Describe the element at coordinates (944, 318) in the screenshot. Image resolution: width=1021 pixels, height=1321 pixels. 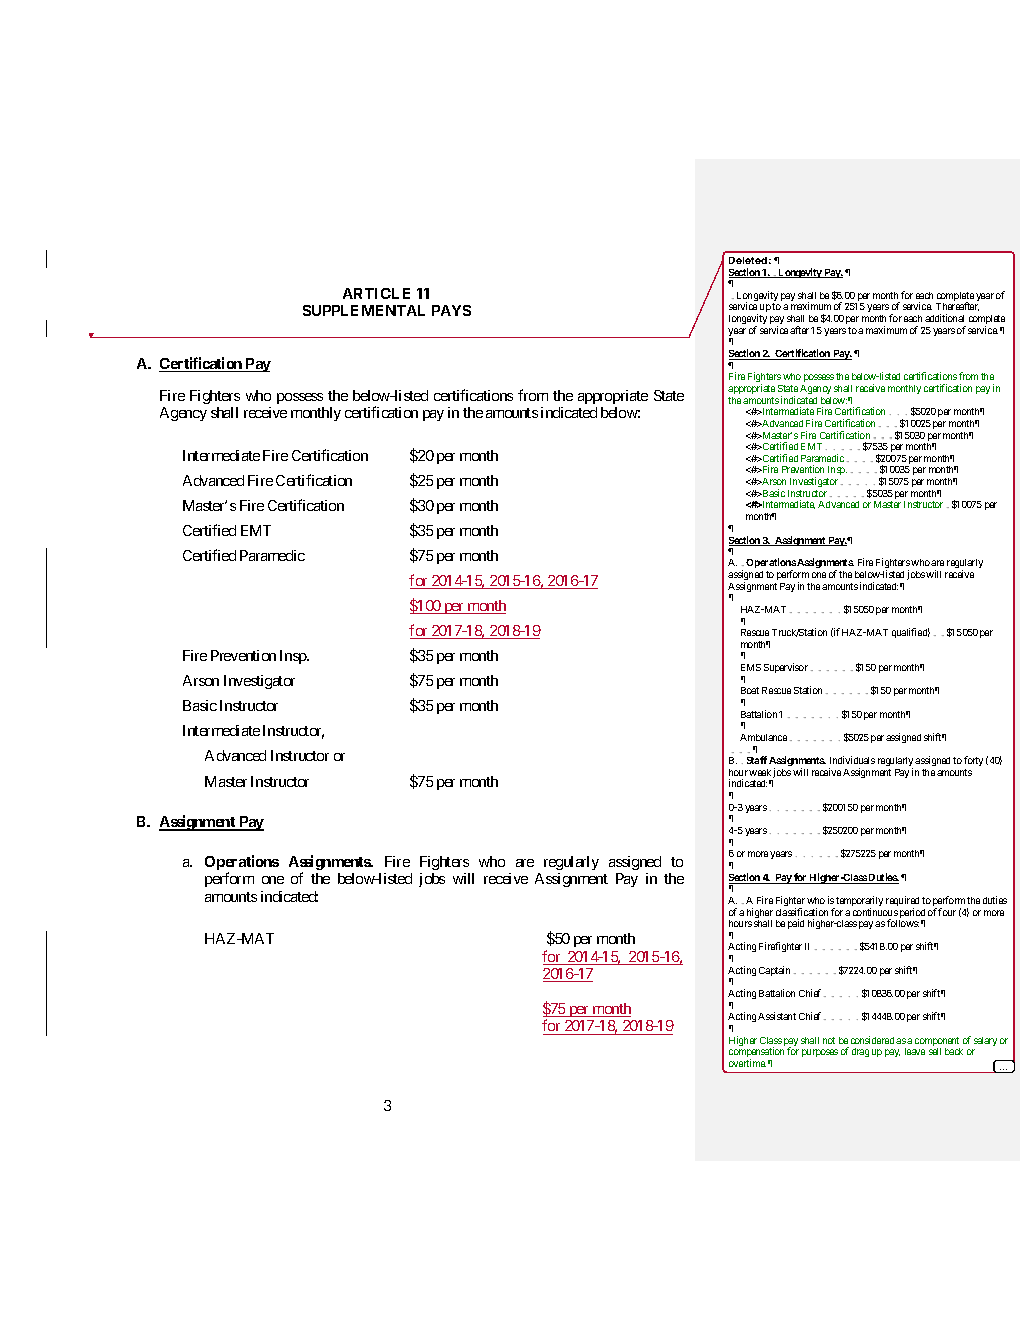
I see `additional` at that location.
